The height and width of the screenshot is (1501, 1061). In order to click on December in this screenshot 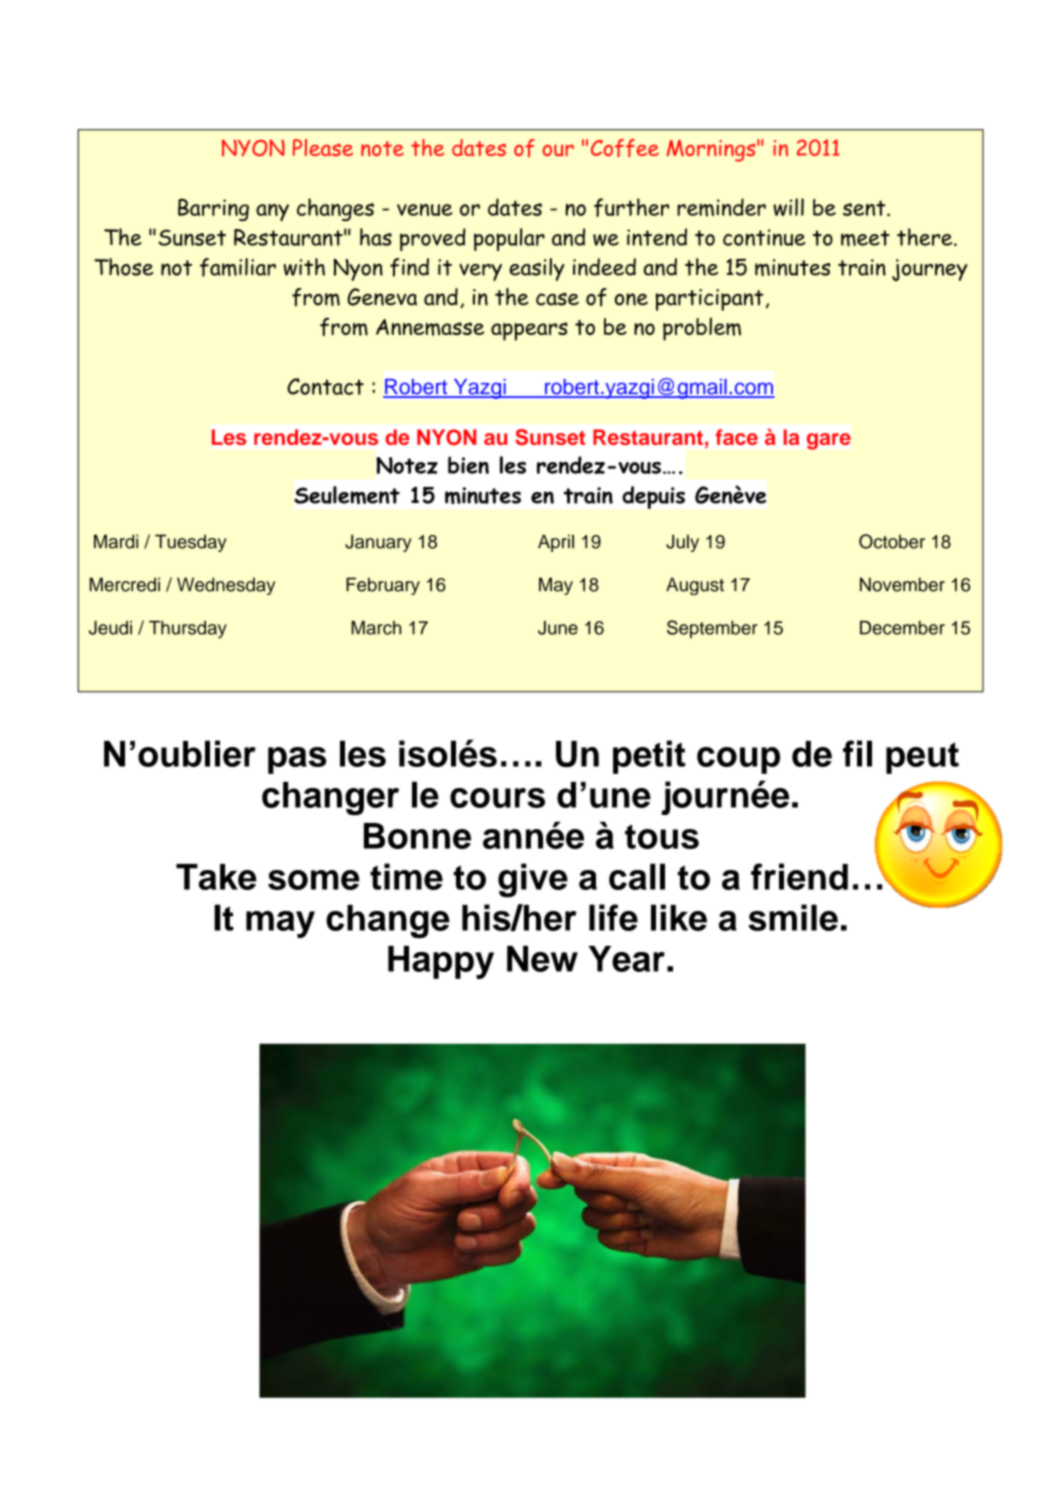, I will do `click(902, 628)`.
